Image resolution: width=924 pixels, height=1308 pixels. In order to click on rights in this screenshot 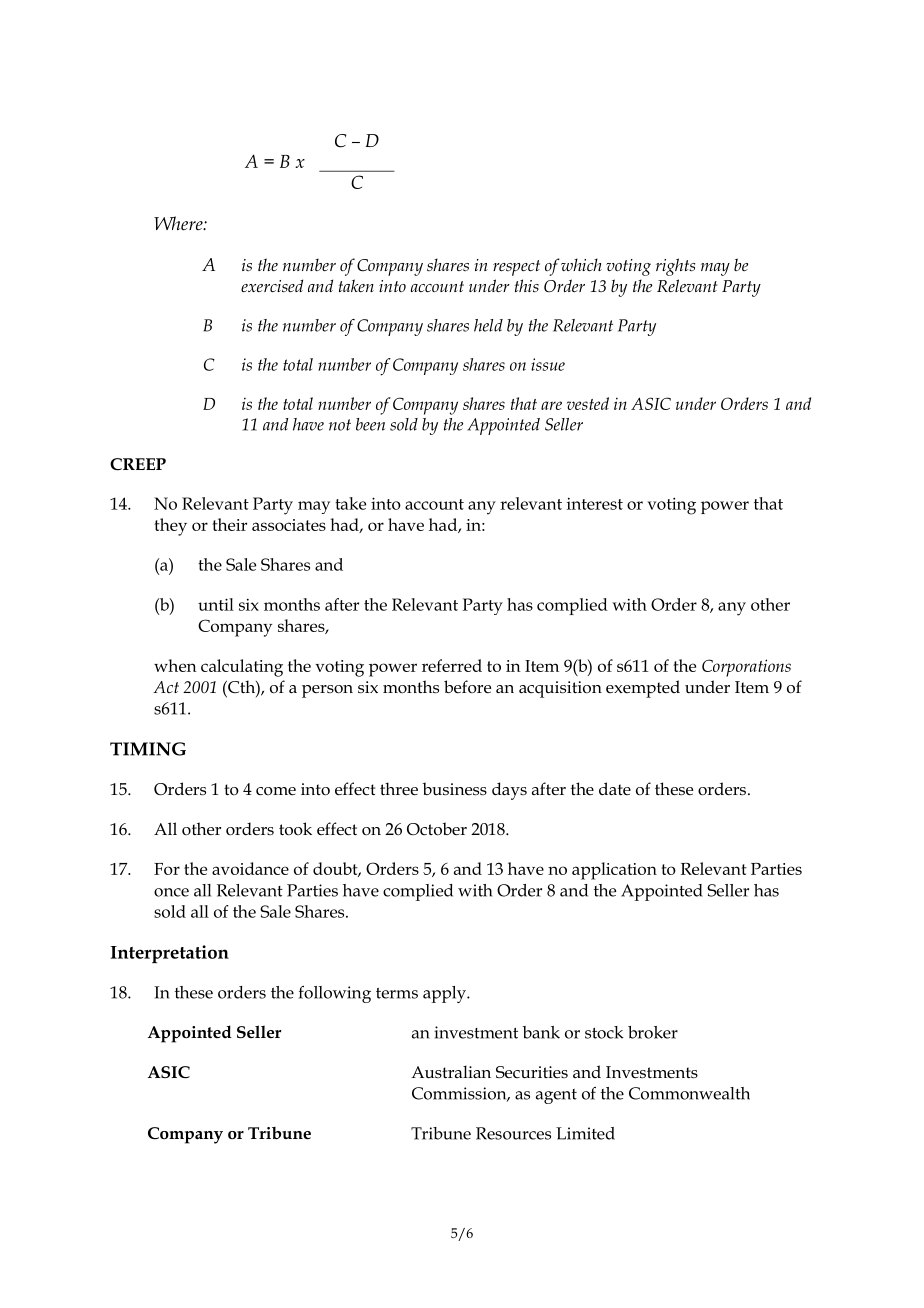, I will do `click(675, 267)`.
